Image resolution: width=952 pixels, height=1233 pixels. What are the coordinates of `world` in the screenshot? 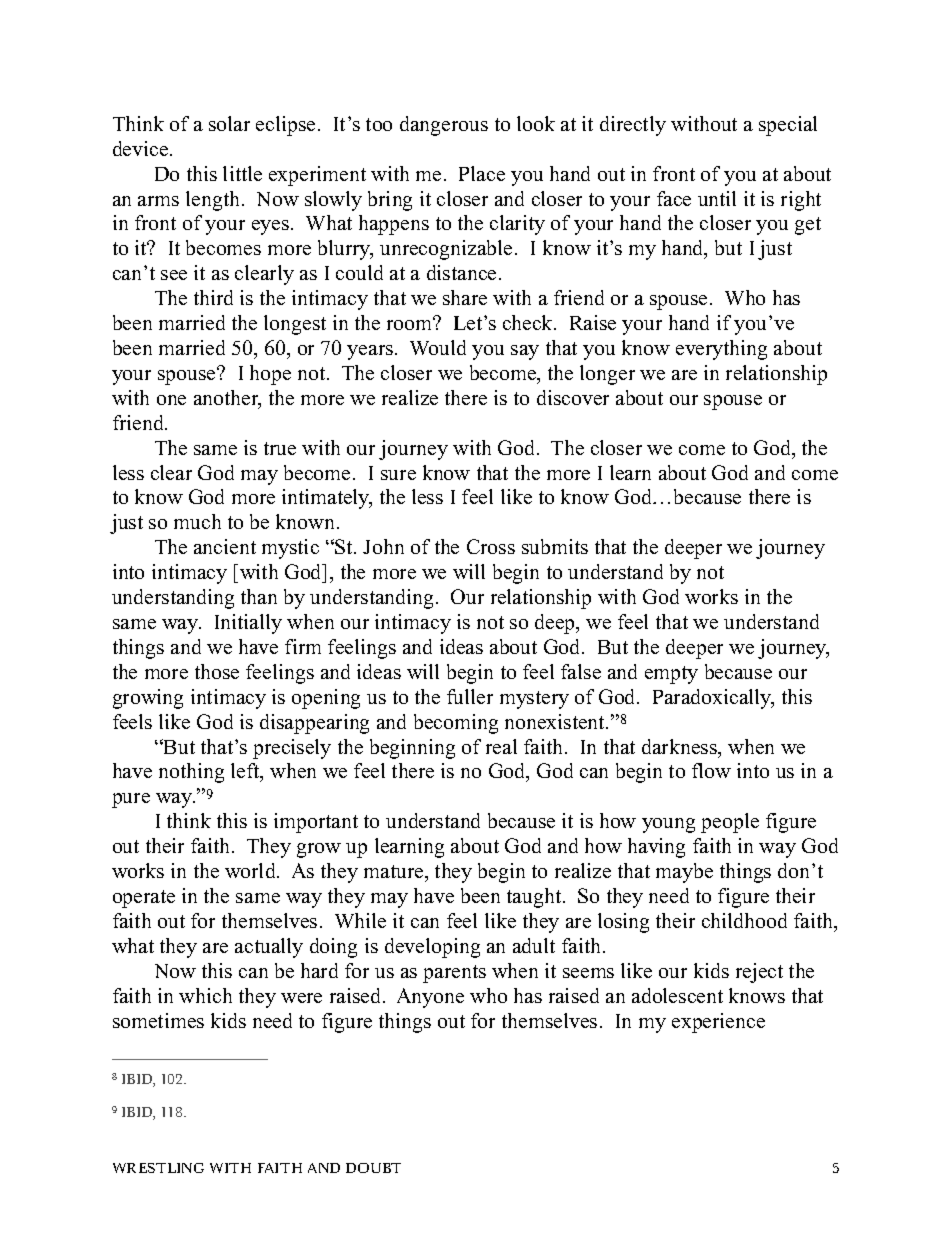 It's located at (251, 870).
